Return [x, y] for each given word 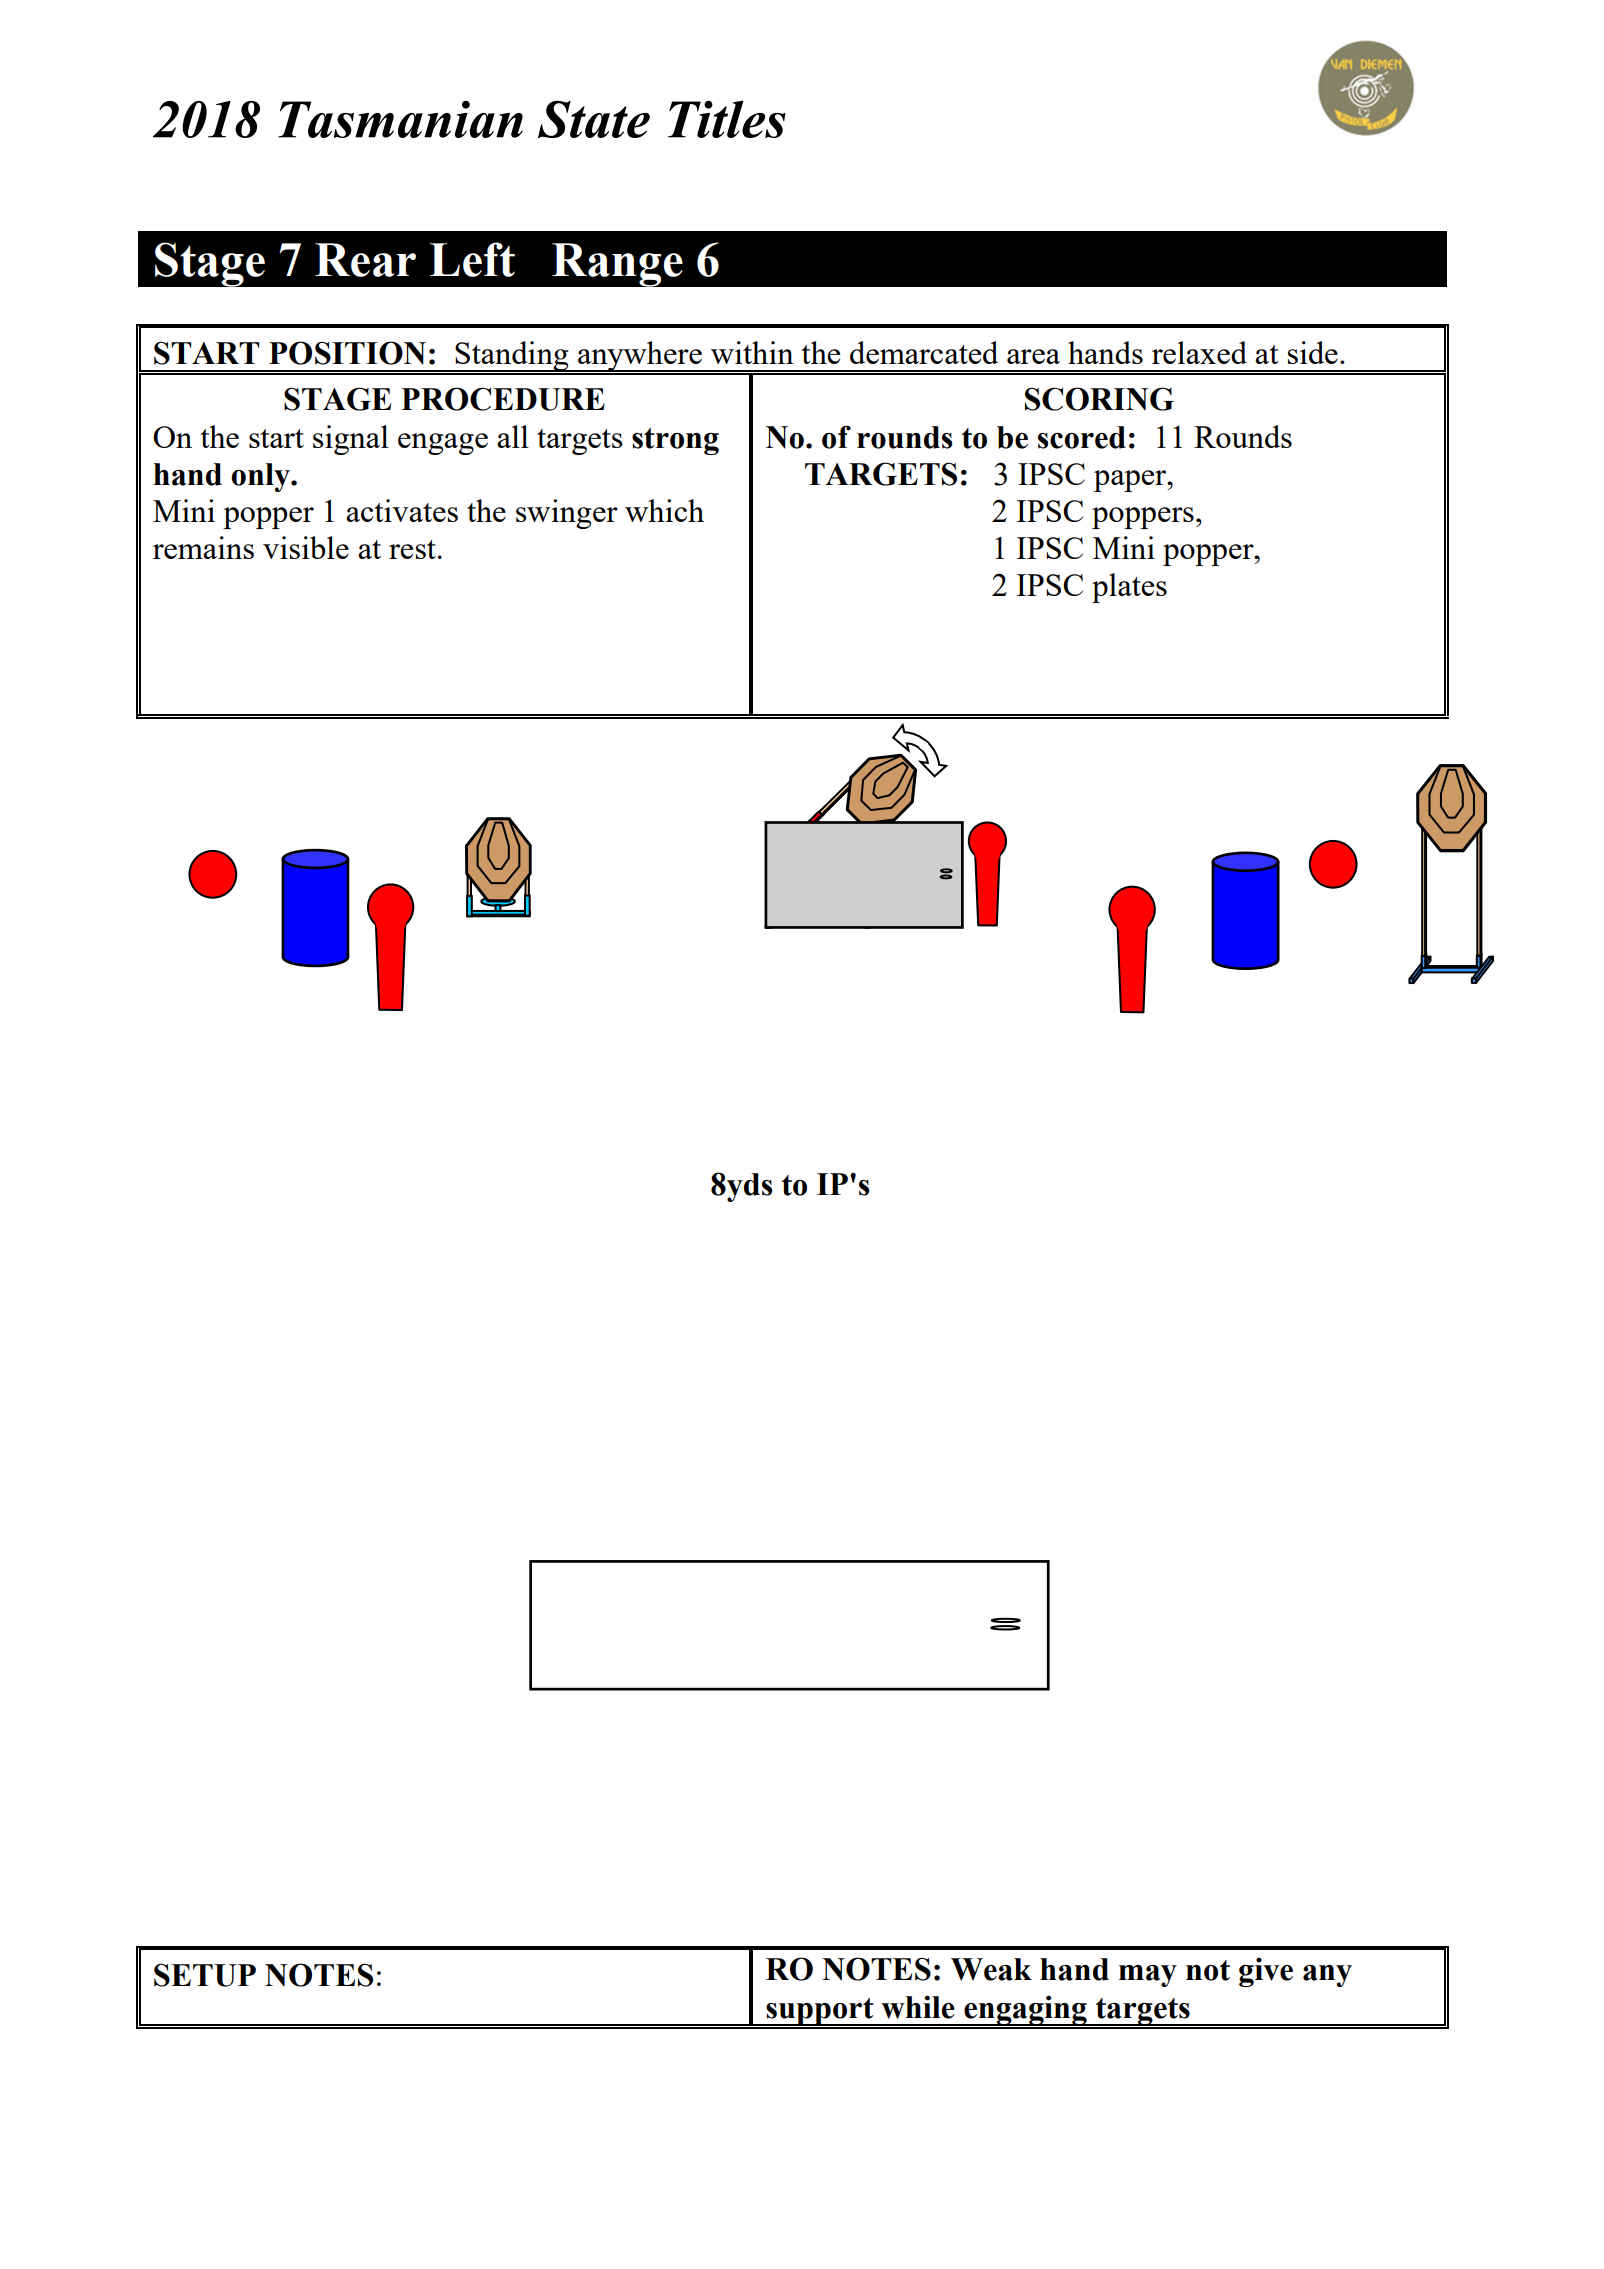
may [1148, 1976]
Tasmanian [400, 119]
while [918, 2007]
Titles [727, 119]
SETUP [205, 1975]
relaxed [1199, 352]
